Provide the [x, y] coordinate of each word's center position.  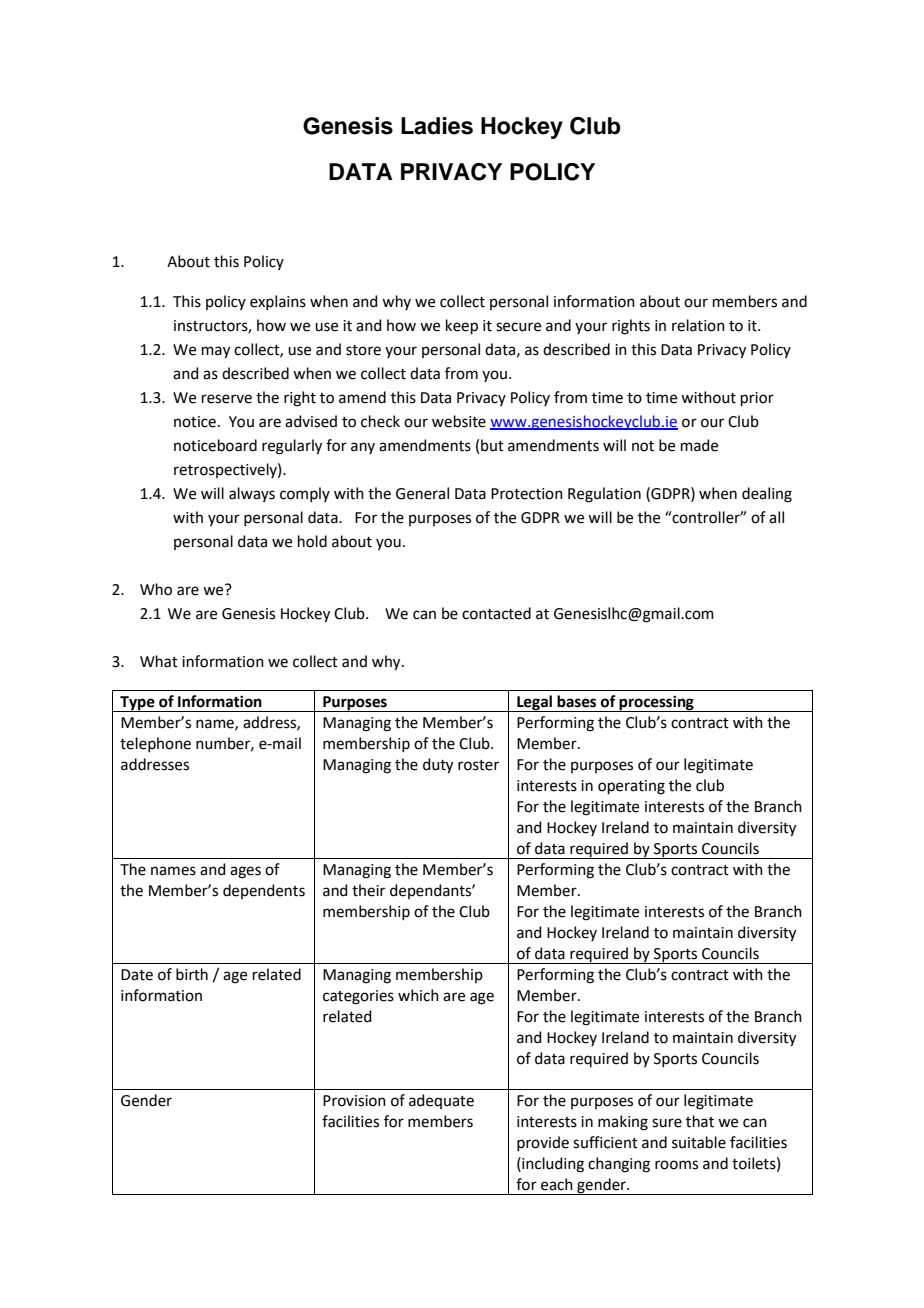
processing [657, 703]
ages [245, 872]
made [699, 445]
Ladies [437, 126]
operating [631, 787]
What [159, 661]
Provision [354, 1101]
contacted [496, 613]
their [368, 890]
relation [698, 325]
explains [278, 302]
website [459, 421]
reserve [227, 399]
